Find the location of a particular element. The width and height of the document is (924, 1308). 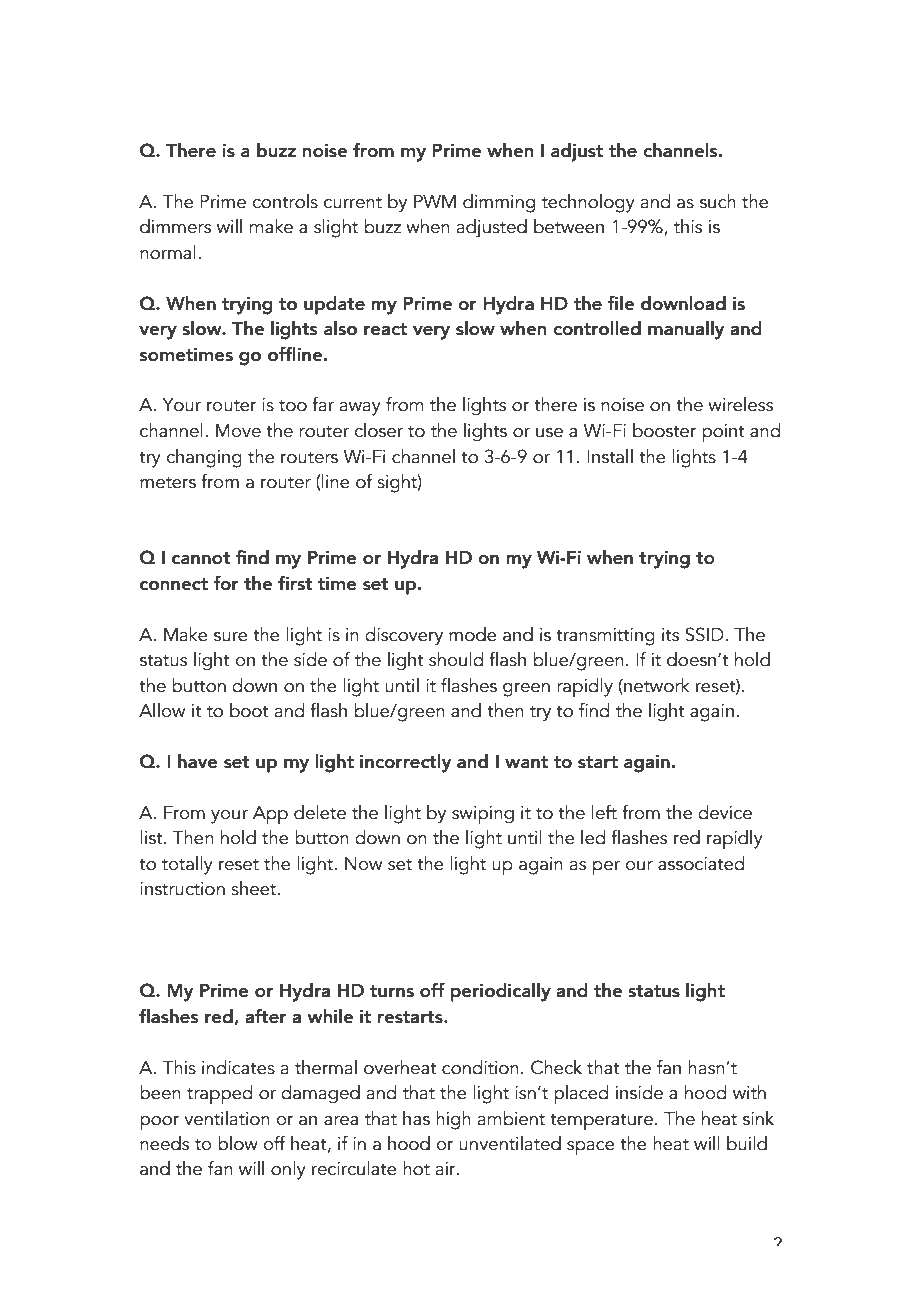

build is located at coordinates (747, 1143).
